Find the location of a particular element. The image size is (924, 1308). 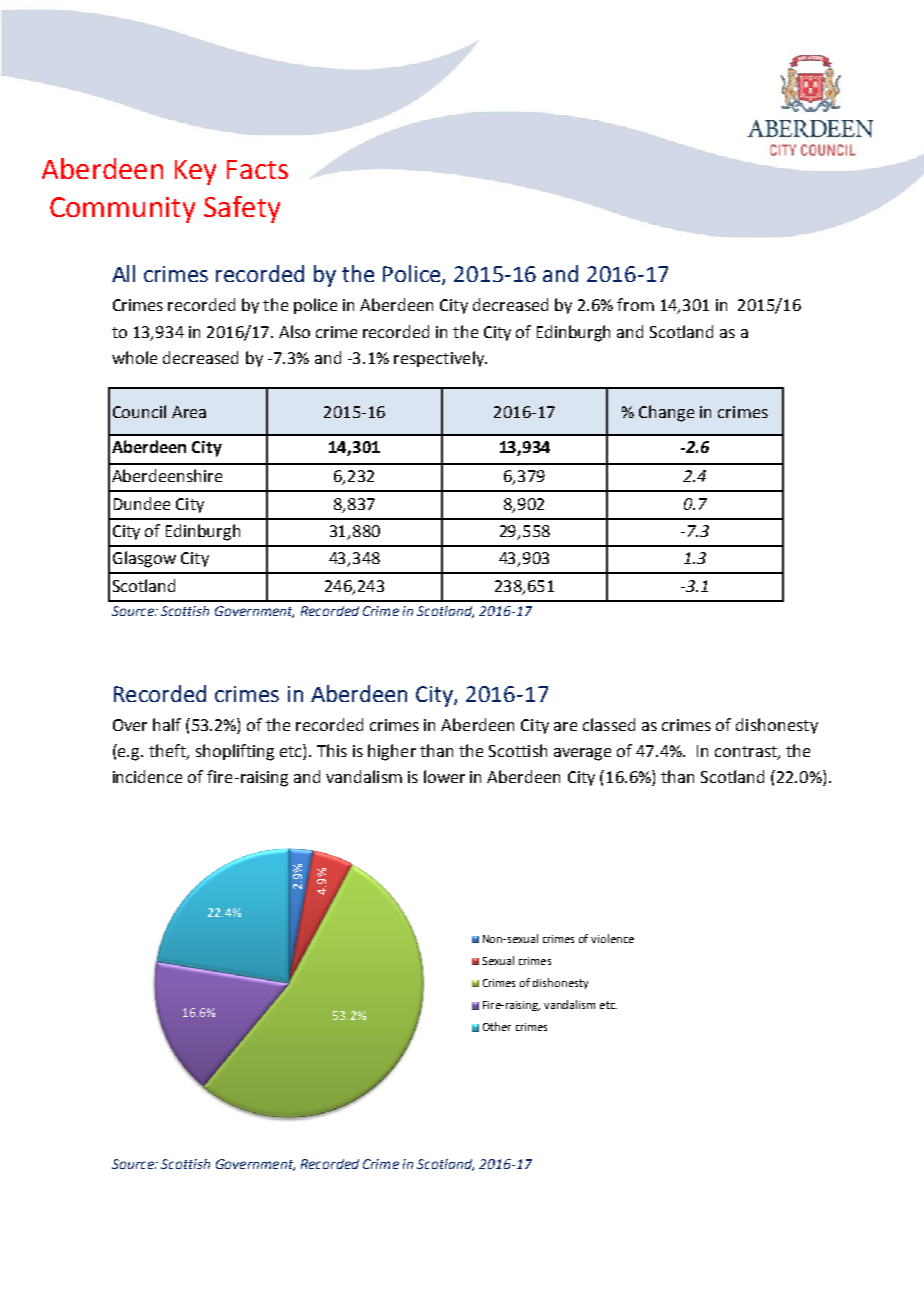

Change is located at coordinates (666, 413).
